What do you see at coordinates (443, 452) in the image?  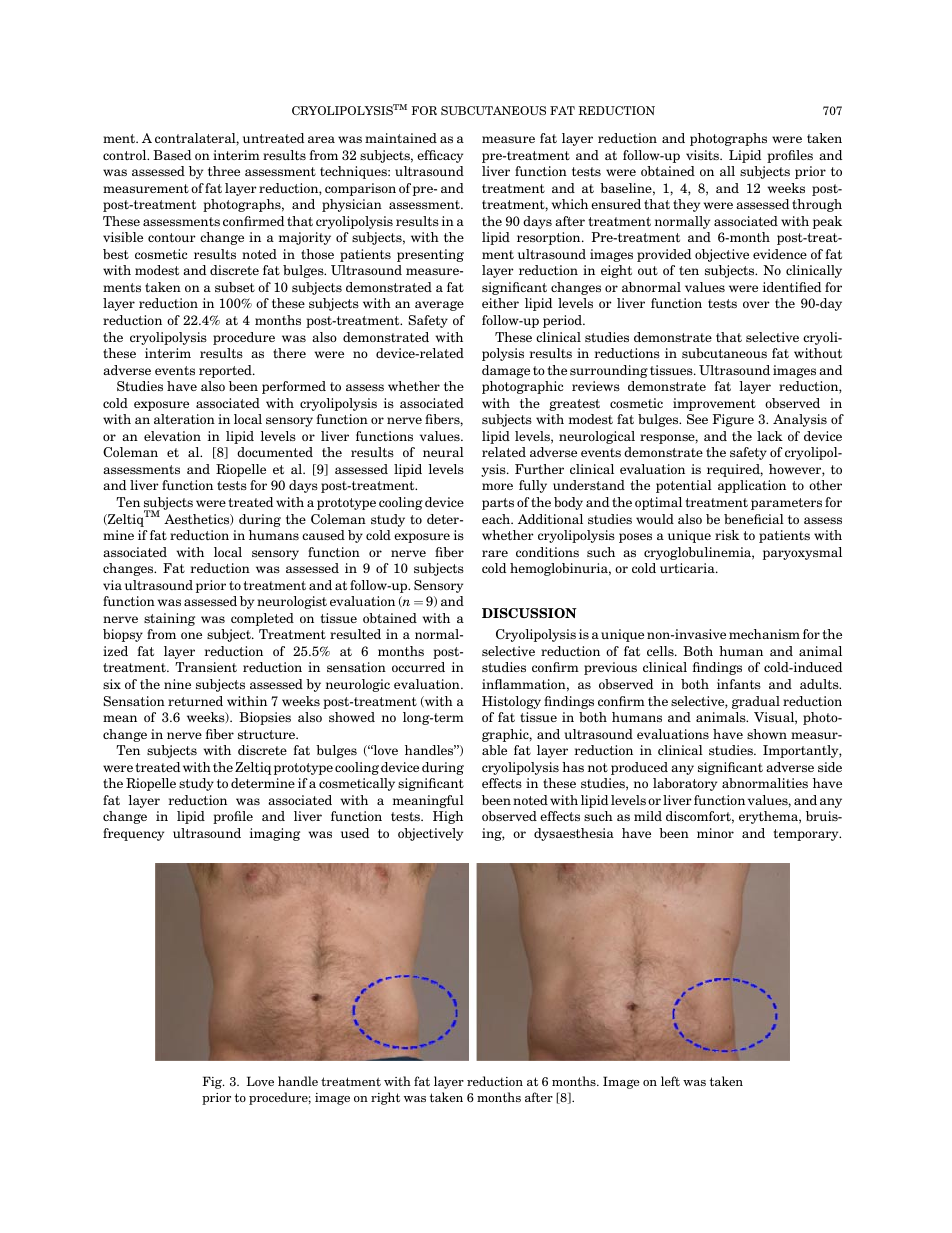 I see `neural` at bounding box center [443, 452].
